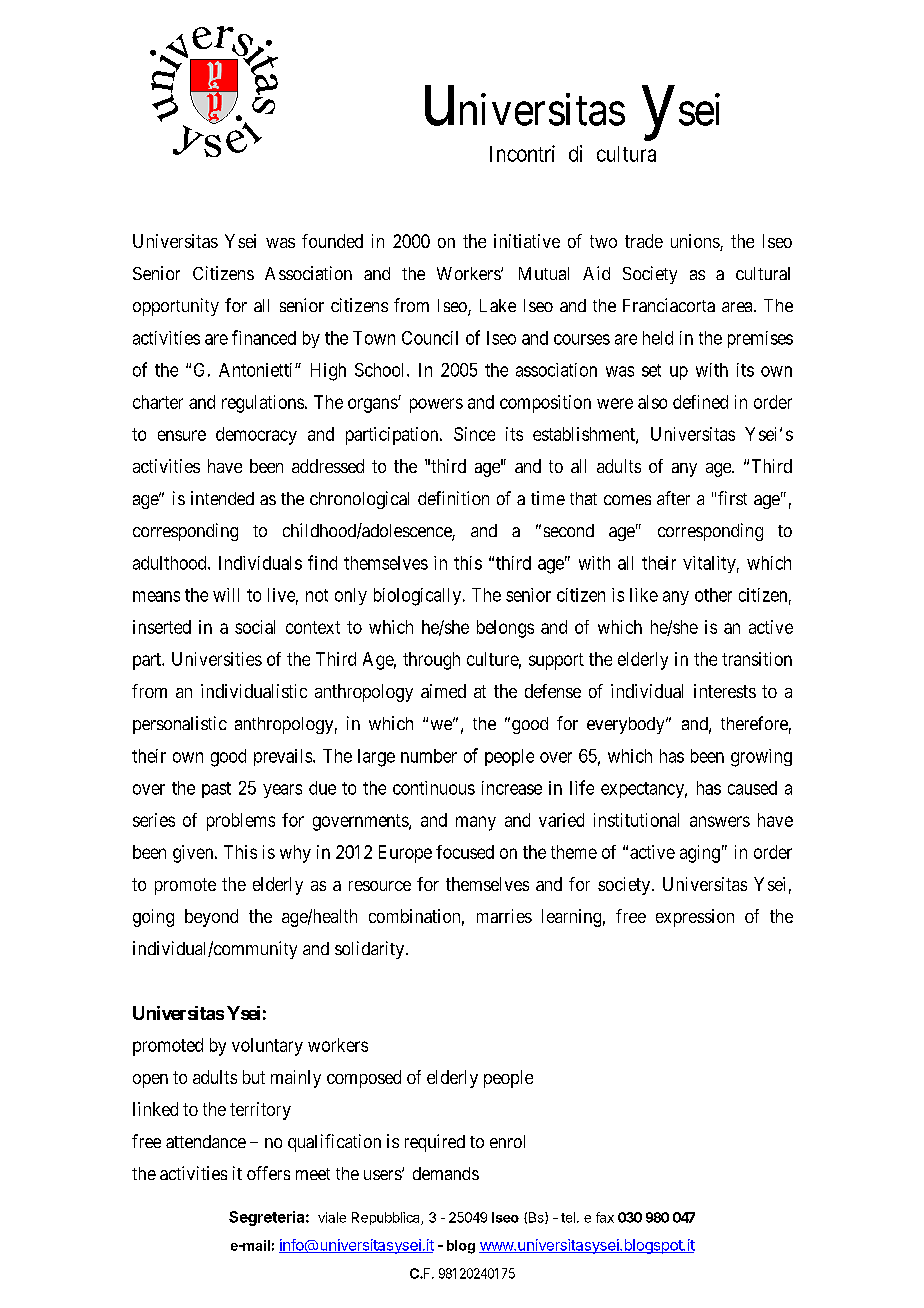 The image size is (924, 1308). Describe the element at coordinates (267, 1047) in the screenshot. I see `voluntary` at that location.
